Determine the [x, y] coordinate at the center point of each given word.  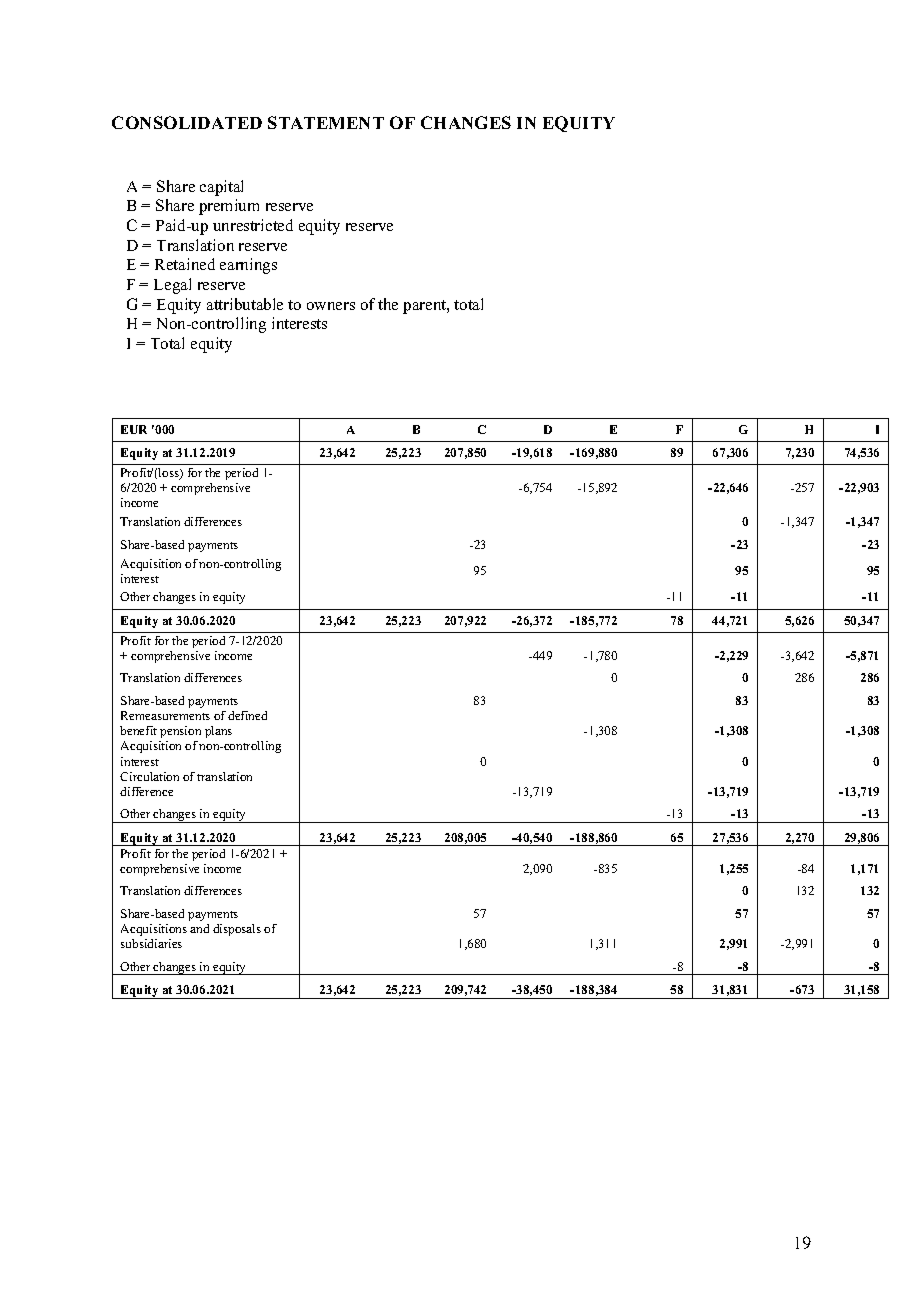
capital [221, 188]
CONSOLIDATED [187, 122]
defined [247, 715]
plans [218, 732]
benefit [138, 730]
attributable [245, 304]
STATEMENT [326, 122]
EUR [134, 429]
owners [331, 306]
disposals [237, 930]
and [199, 928]
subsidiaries [151, 943]
